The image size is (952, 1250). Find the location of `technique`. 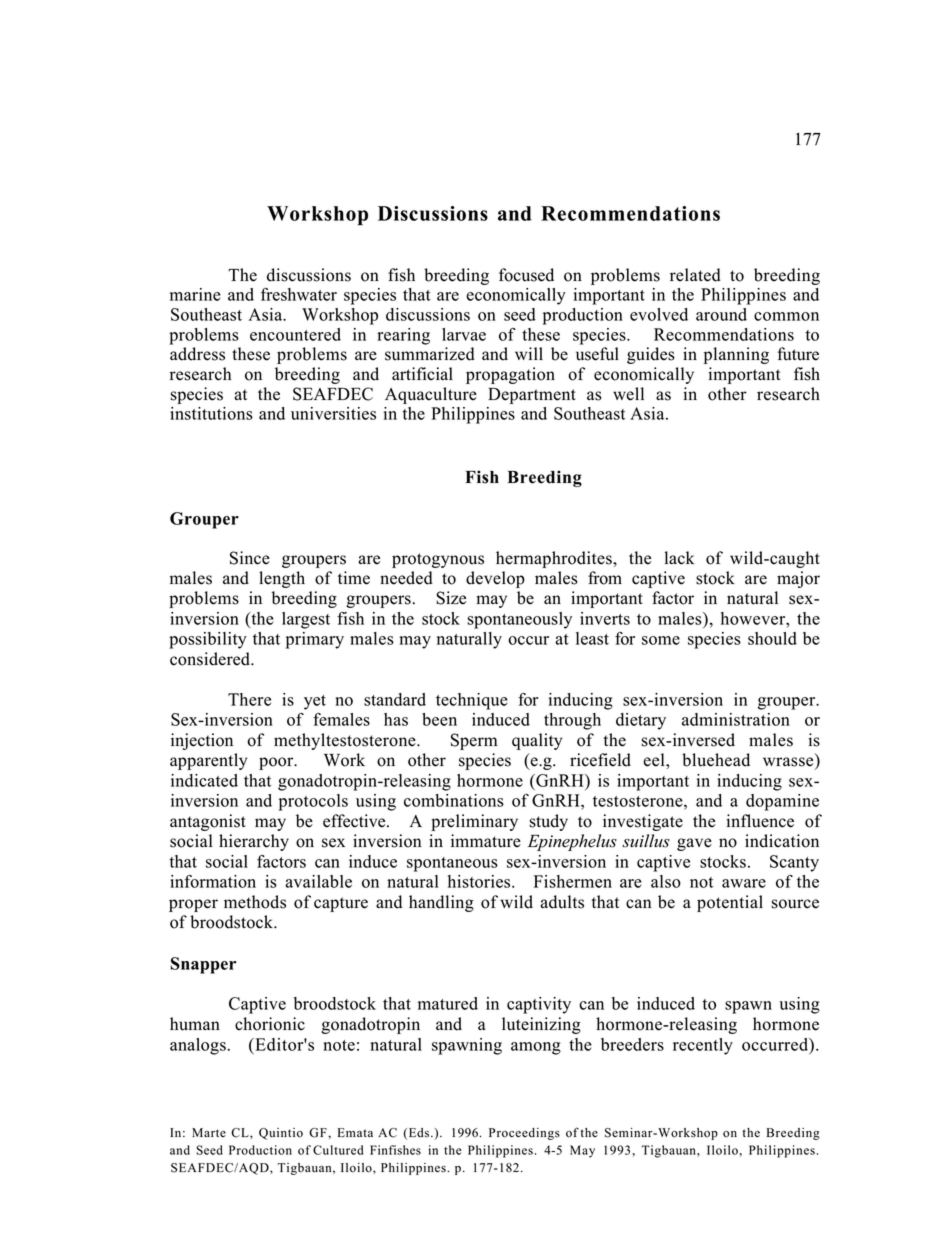

technique is located at coordinates (472, 701).
